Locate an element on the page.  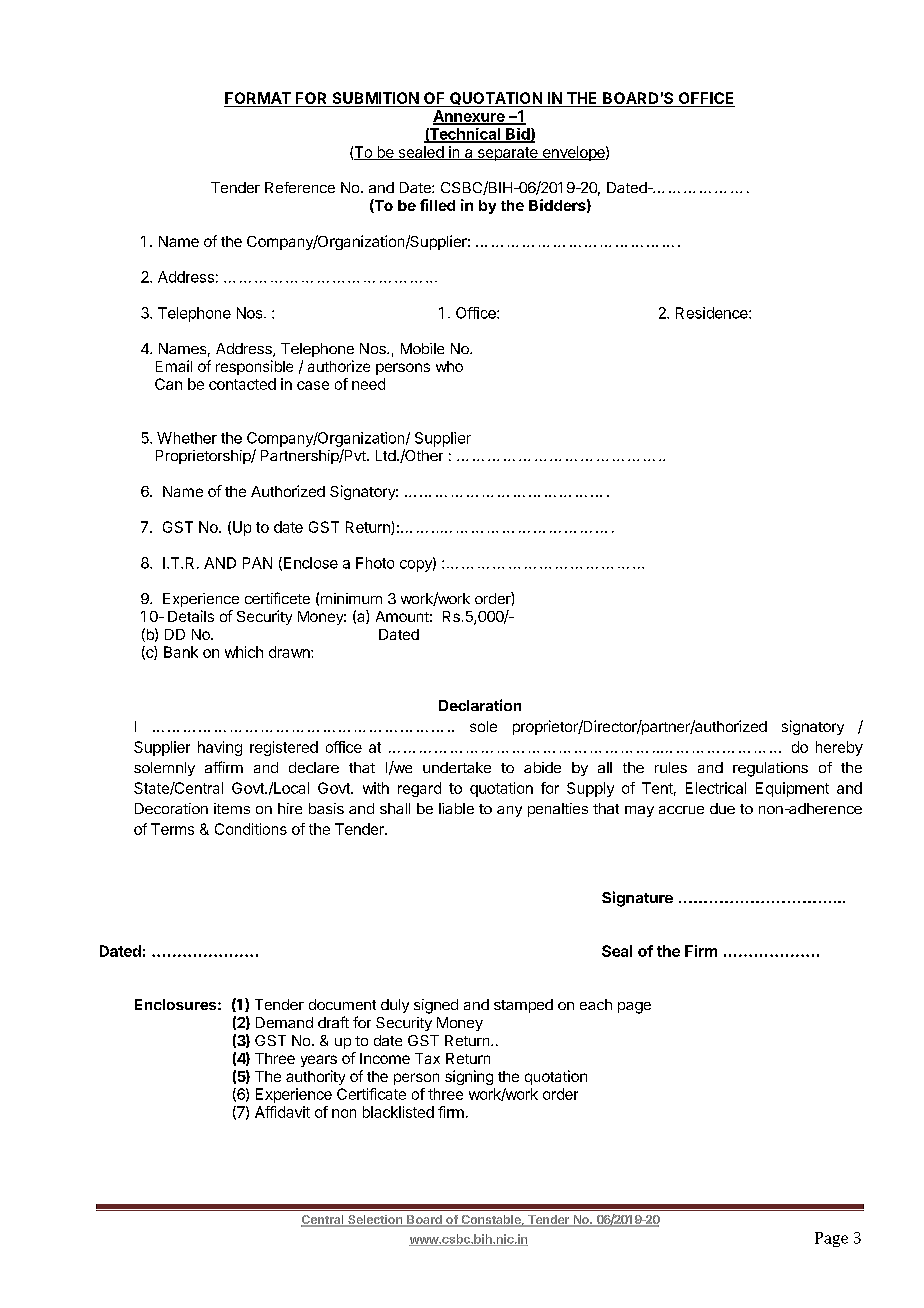
Selection is located at coordinates (375, 1221).
